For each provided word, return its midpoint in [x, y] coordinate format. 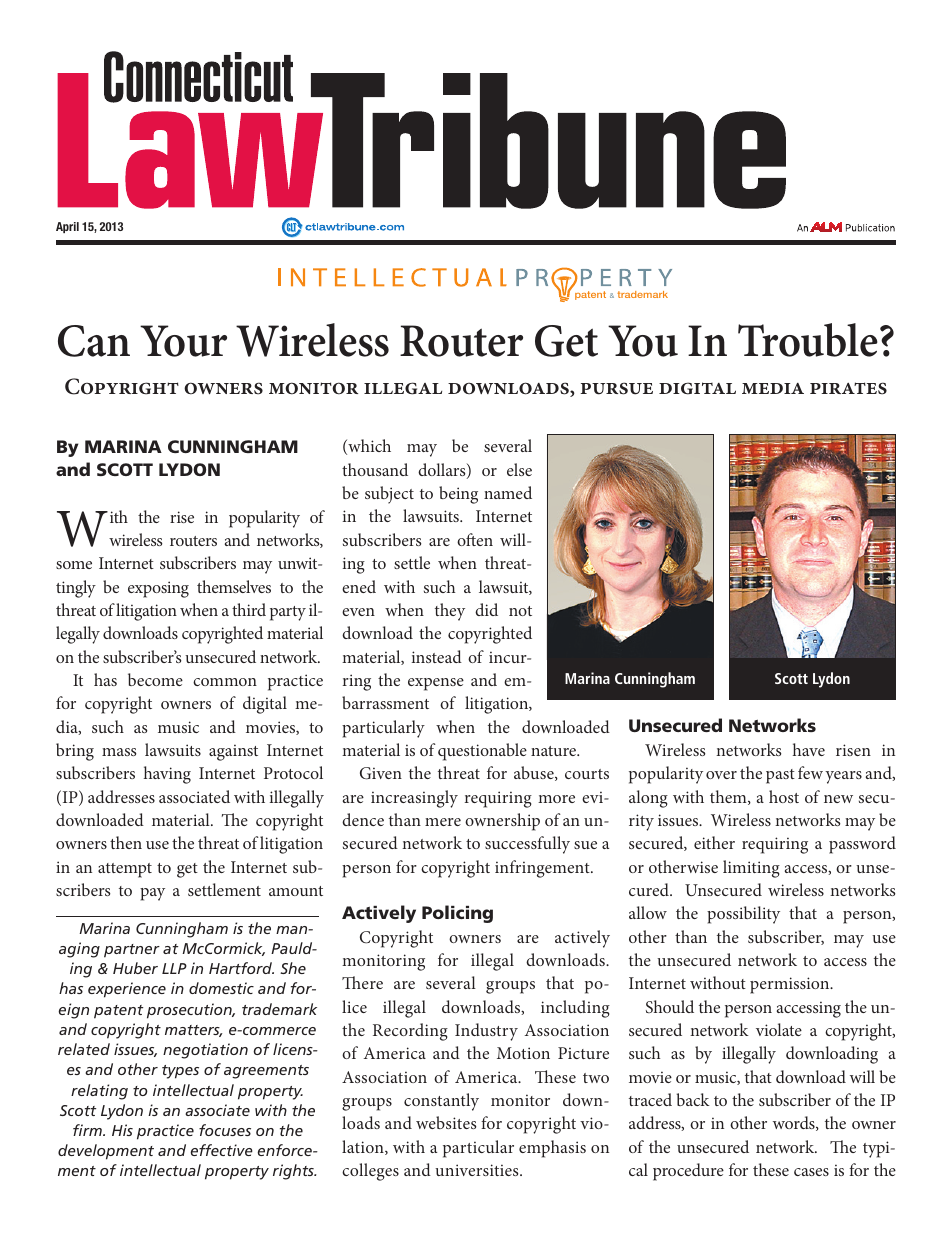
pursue [616, 388]
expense [436, 684]
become [155, 679]
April [67, 227]
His [122, 1130]
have [809, 749]
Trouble [808, 340]
